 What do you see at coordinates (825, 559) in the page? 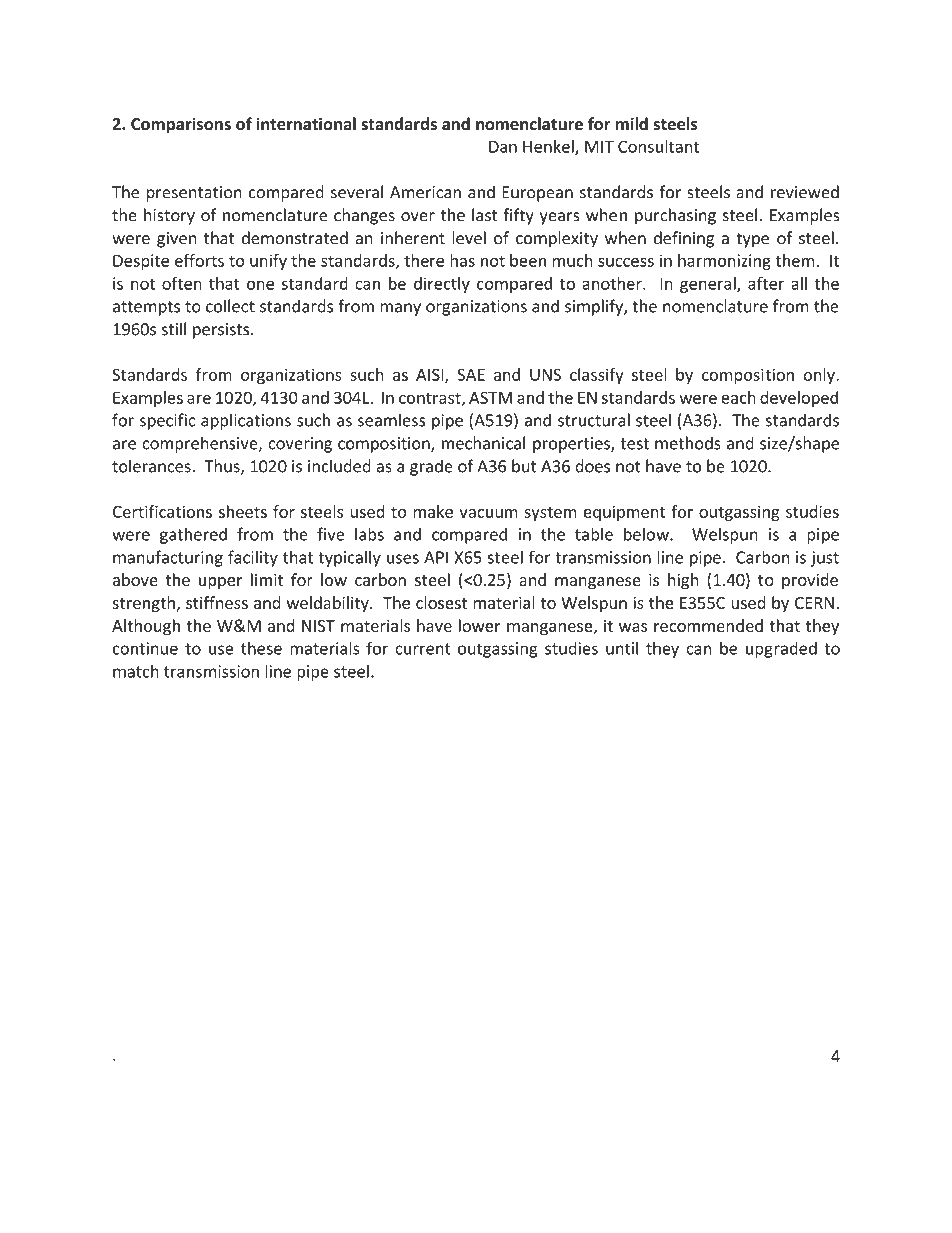
I see `just` at bounding box center [825, 559].
